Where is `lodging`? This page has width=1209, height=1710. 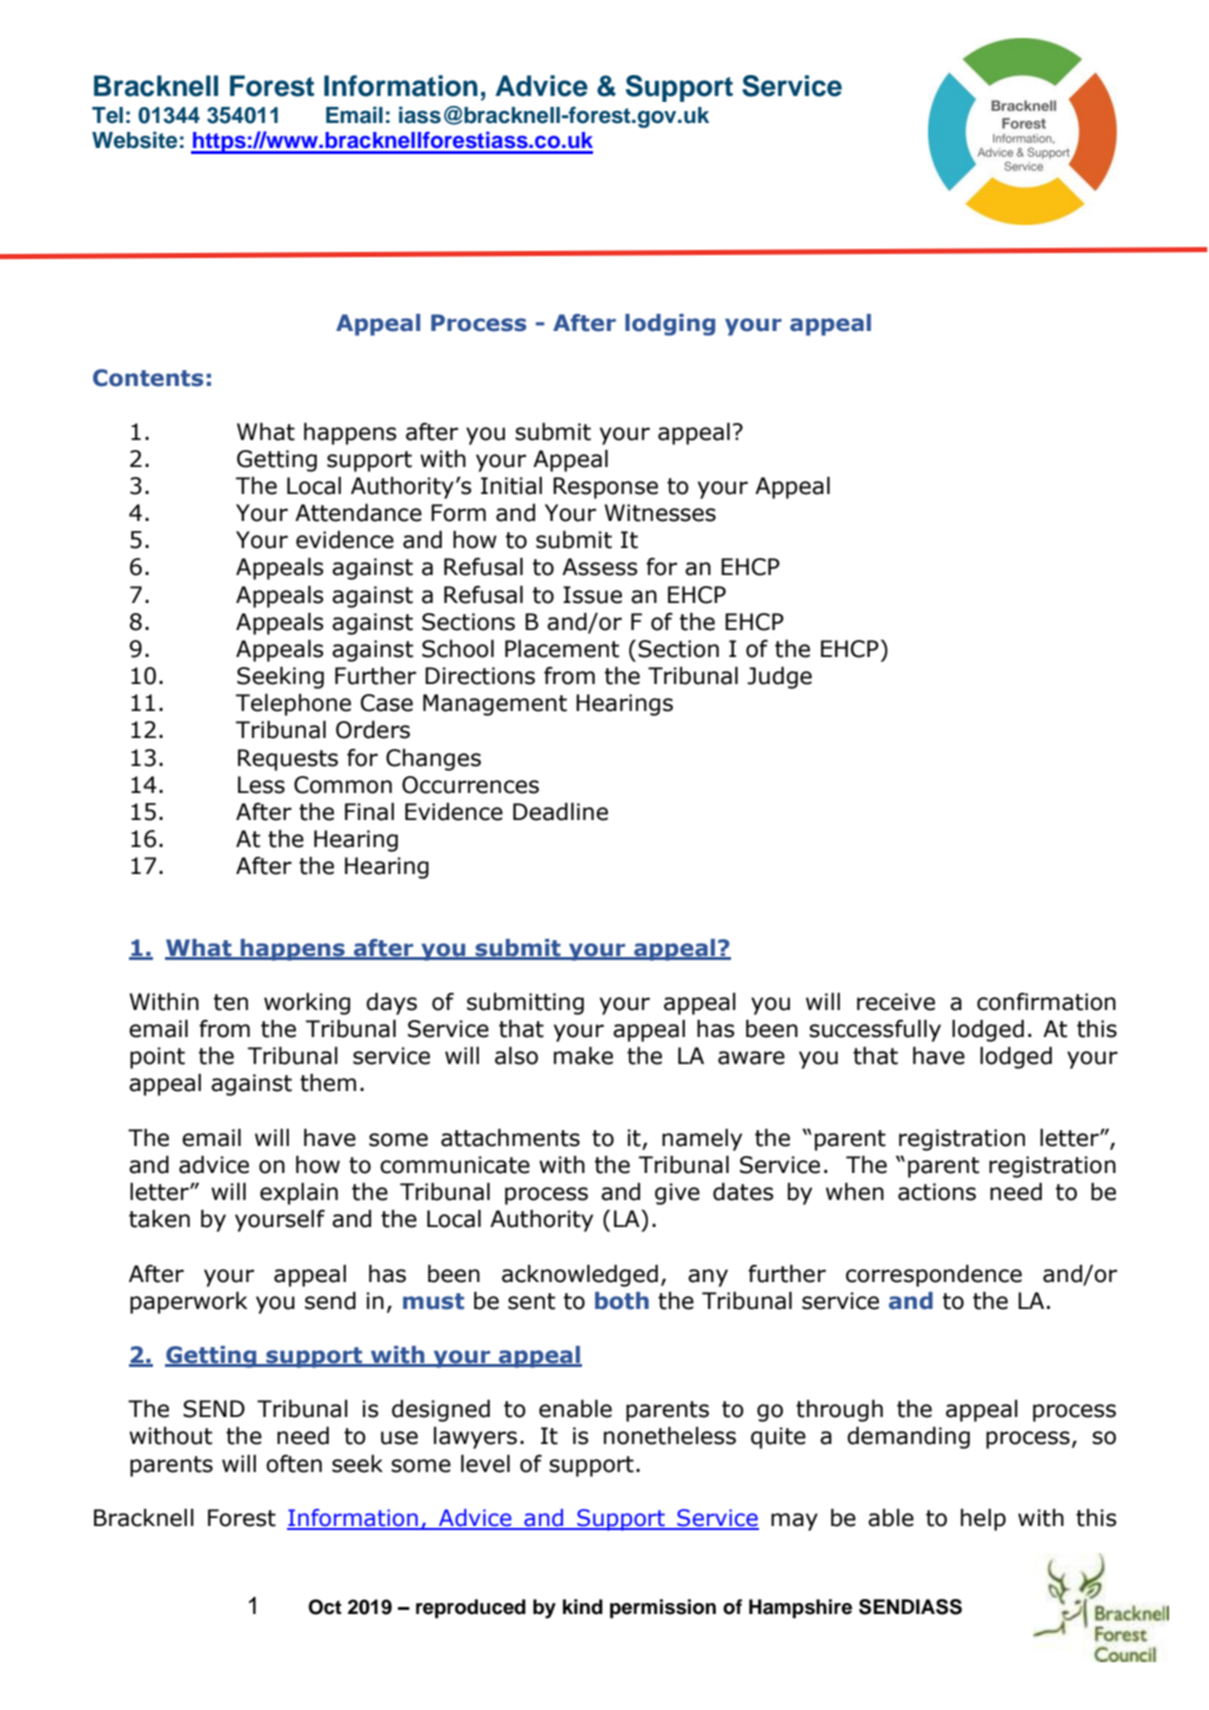
lodging is located at coordinates (670, 325).
